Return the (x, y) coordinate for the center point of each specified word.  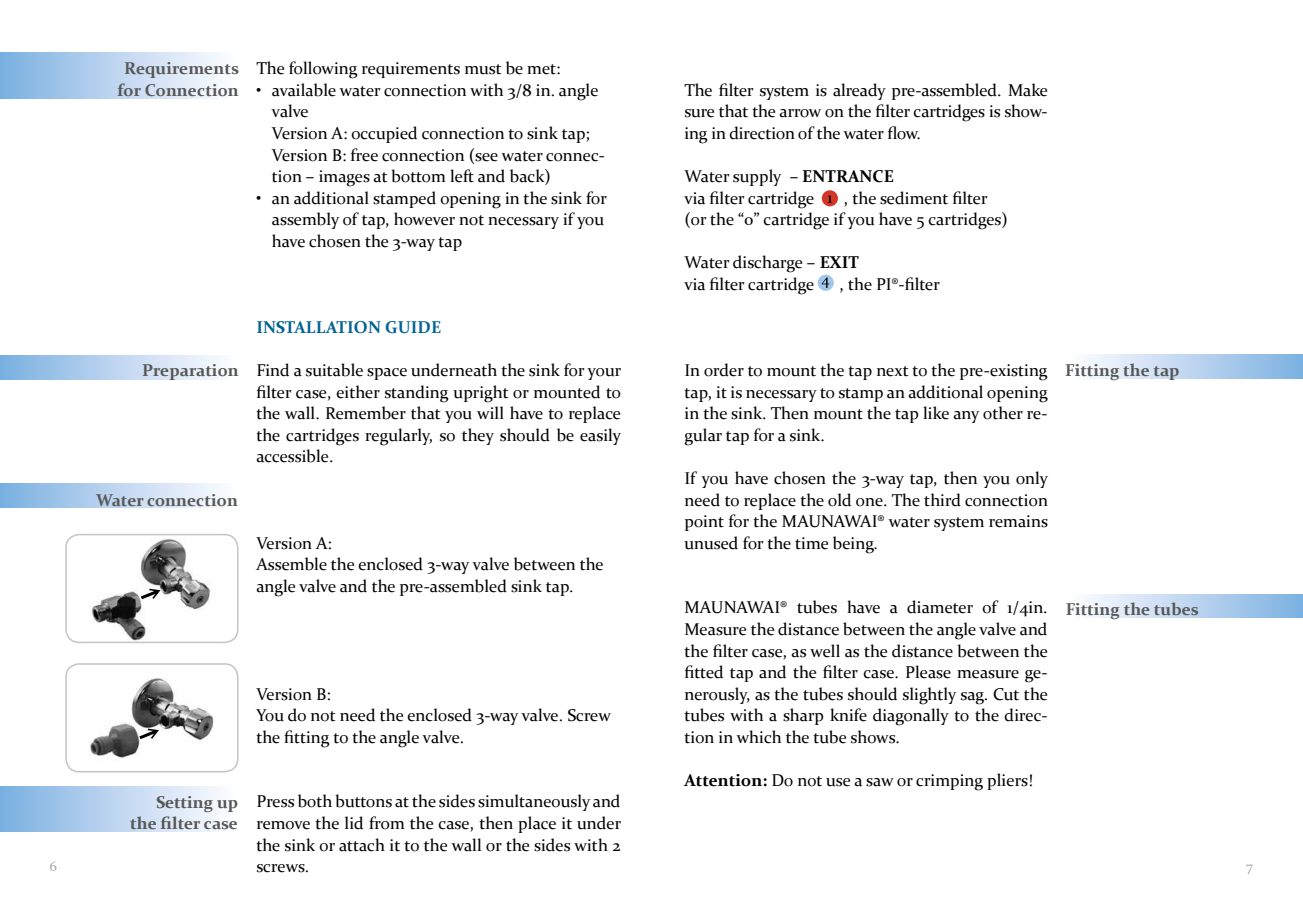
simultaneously (534, 802)
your (604, 374)
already (859, 91)
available (304, 90)
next (893, 371)
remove (283, 825)
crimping (949, 782)
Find (273, 370)
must (483, 69)
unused (711, 543)
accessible (293, 456)
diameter (940, 607)
